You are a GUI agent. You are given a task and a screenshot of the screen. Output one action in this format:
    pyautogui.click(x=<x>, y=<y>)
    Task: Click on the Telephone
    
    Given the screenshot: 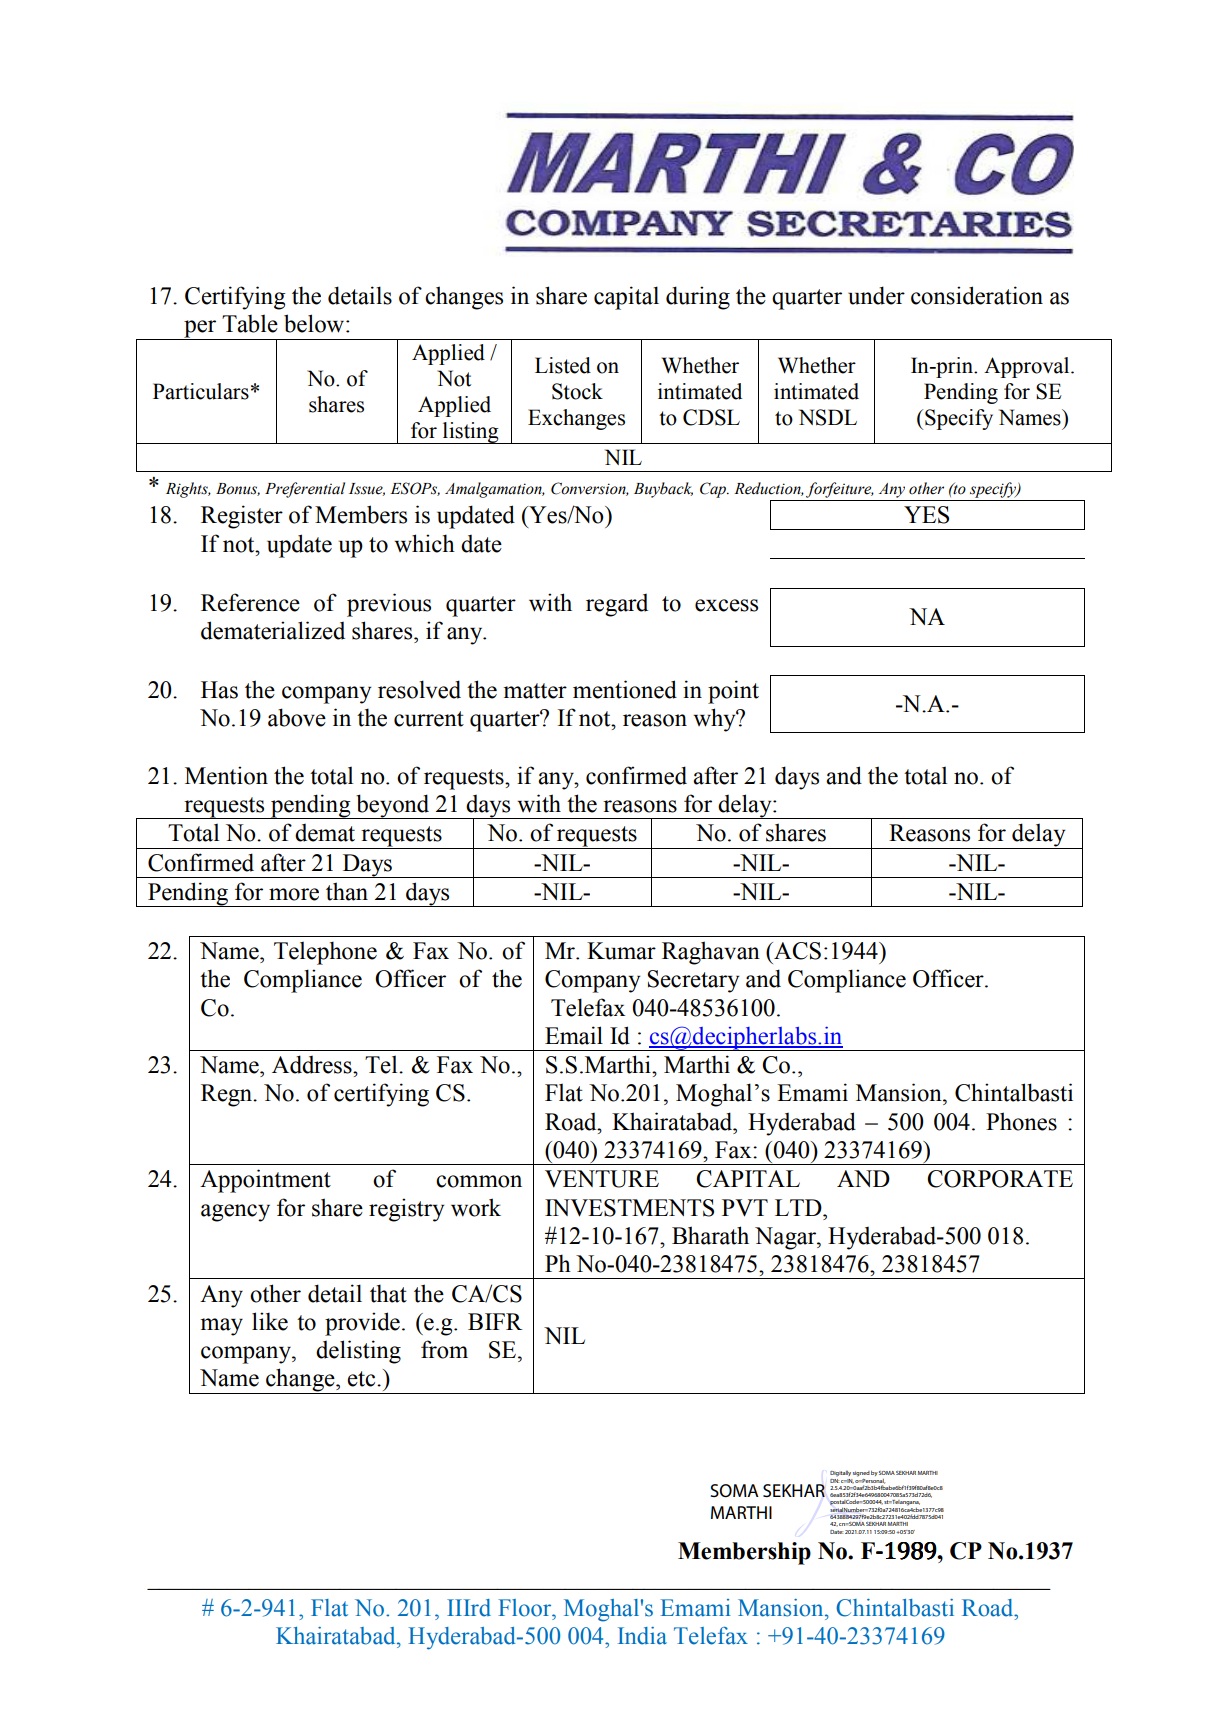 What is the action you would take?
    pyautogui.click(x=325, y=953)
